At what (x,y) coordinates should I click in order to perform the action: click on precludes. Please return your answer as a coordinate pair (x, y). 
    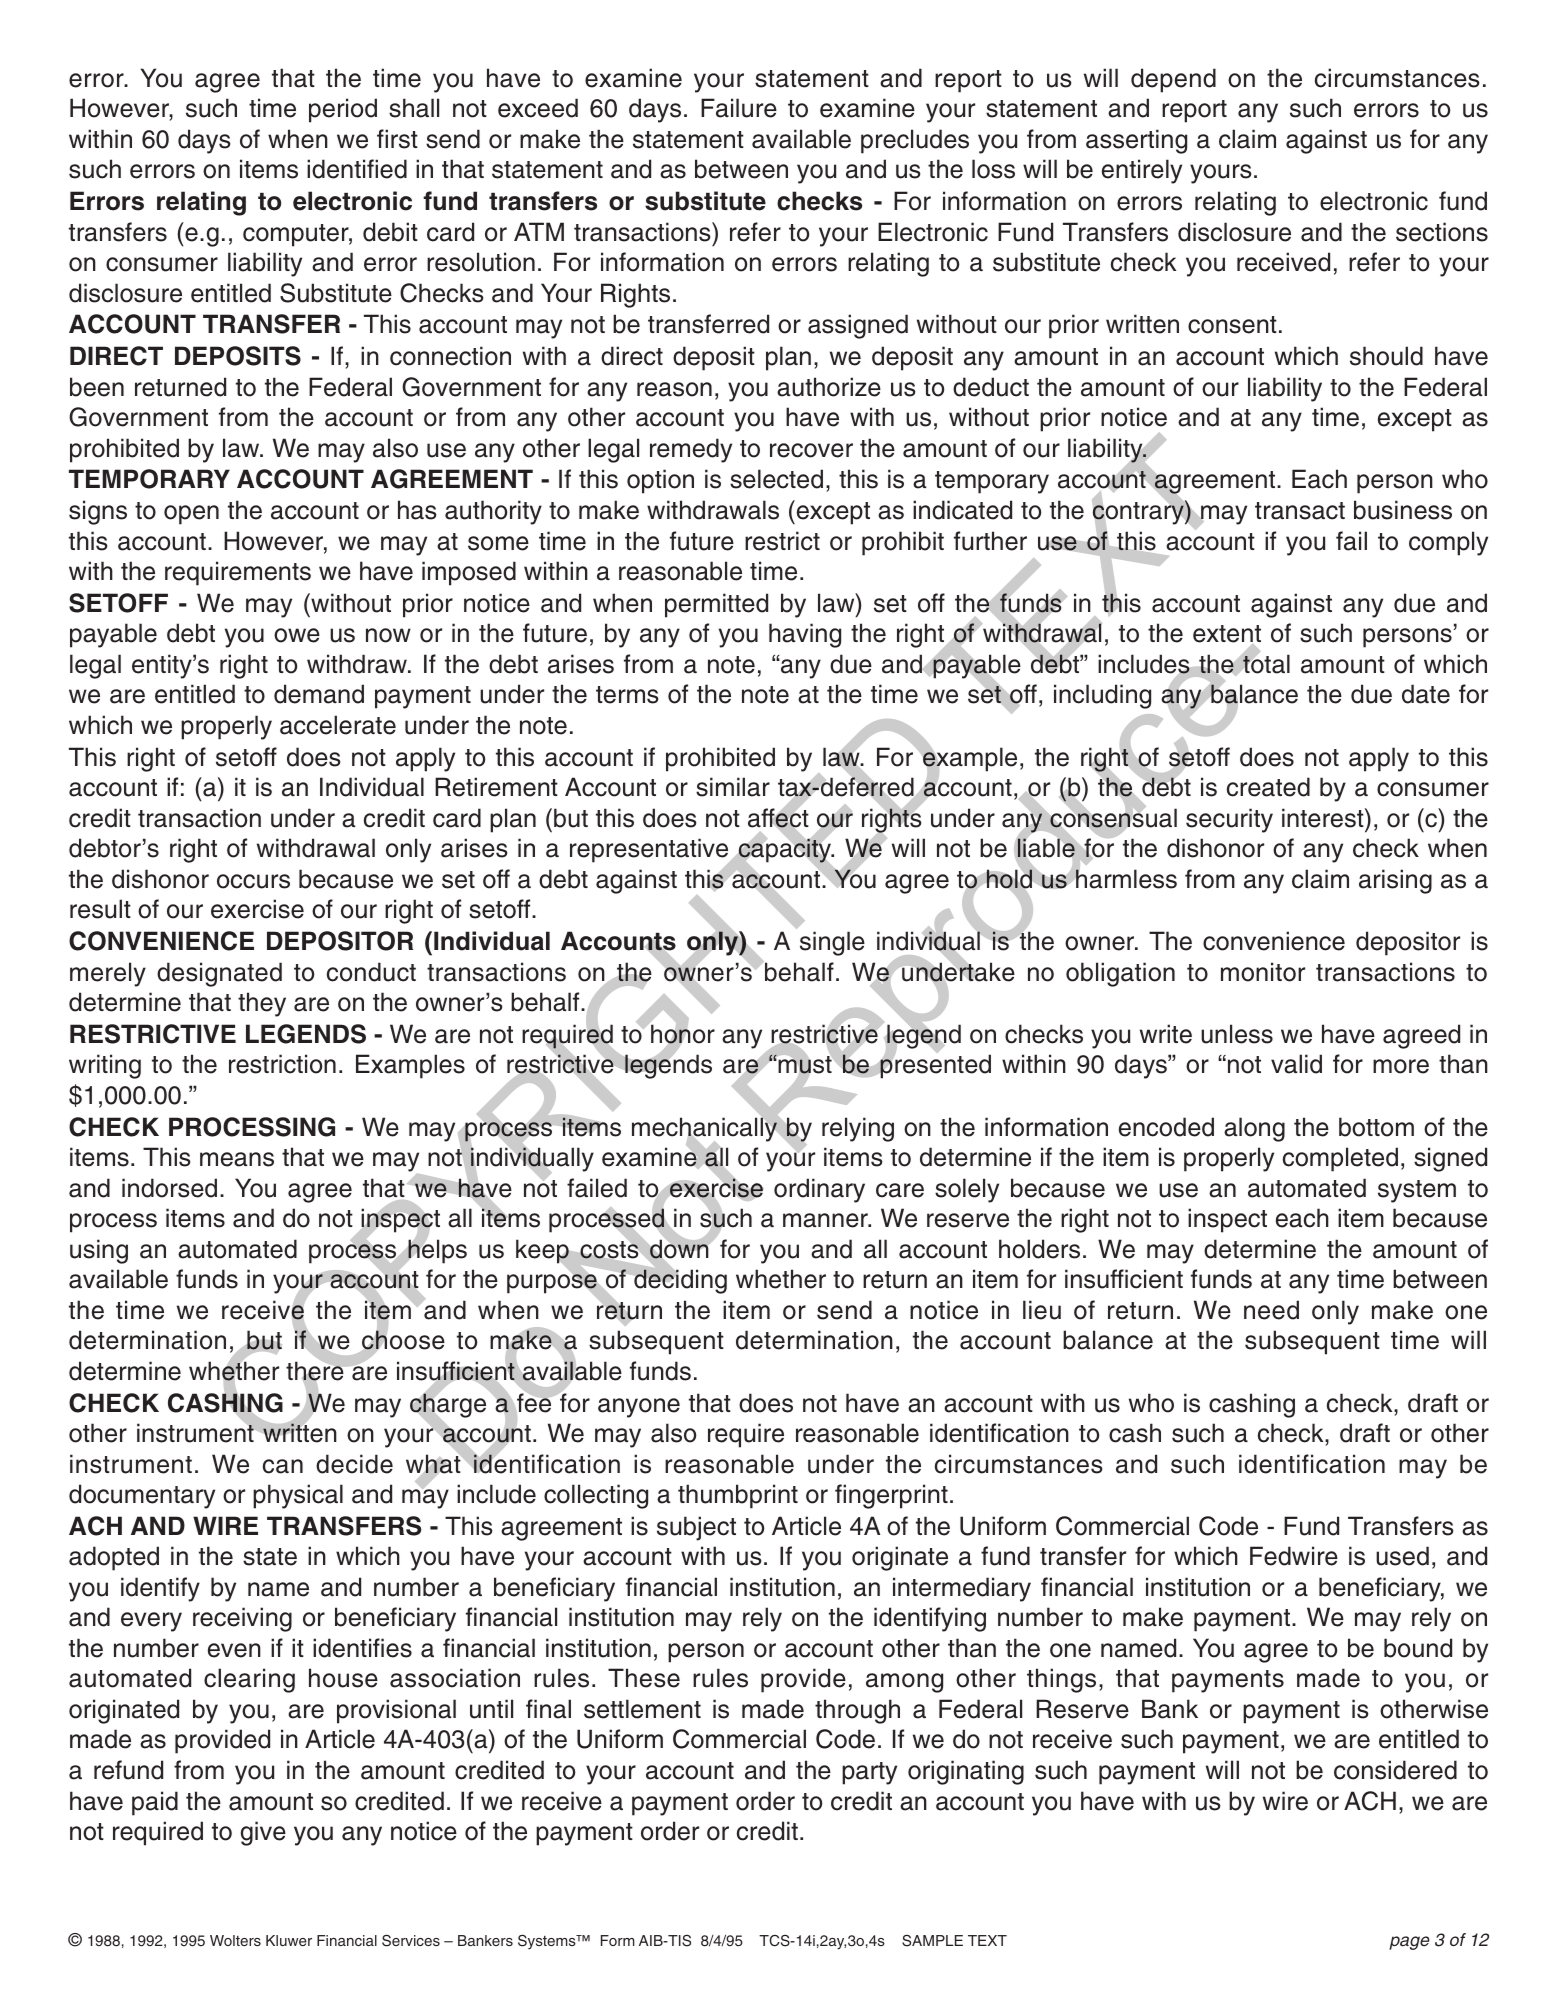
    Looking at the image, I should click on (915, 141).
